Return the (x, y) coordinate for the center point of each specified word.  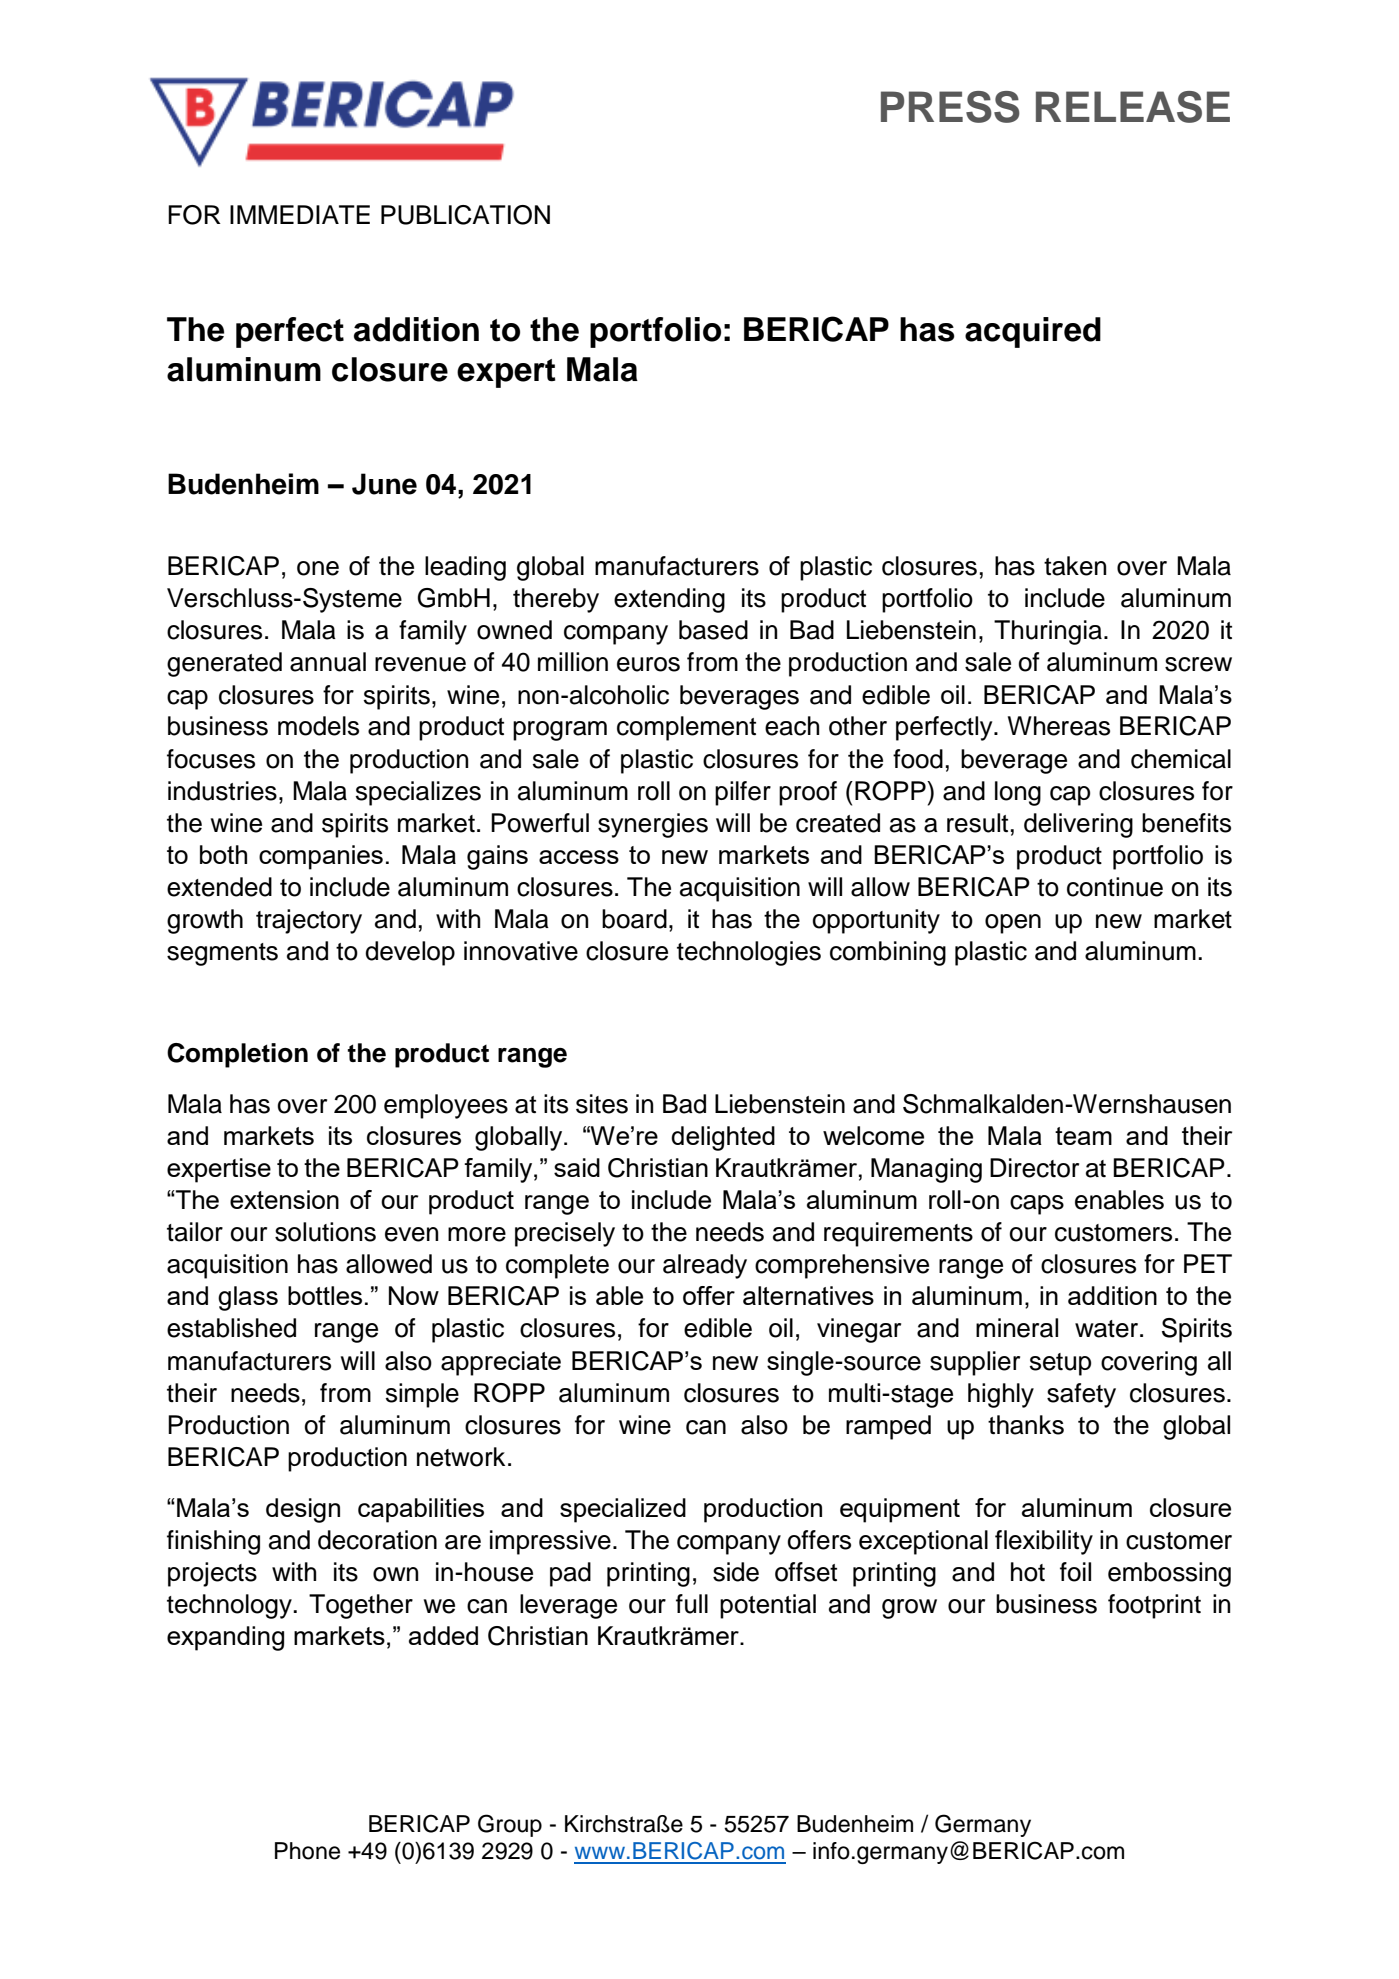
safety (1081, 1395)
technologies (749, 953)
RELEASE (1133, 107)
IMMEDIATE (300, 214)
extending (669, 600)
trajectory (309, 921)
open (1013, 924)
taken (1075, 566)
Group (510, 1825)
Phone (307, 1851)
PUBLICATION (465, 215)
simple (422, 1395)
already (705, 1266)
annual (328, 662)
